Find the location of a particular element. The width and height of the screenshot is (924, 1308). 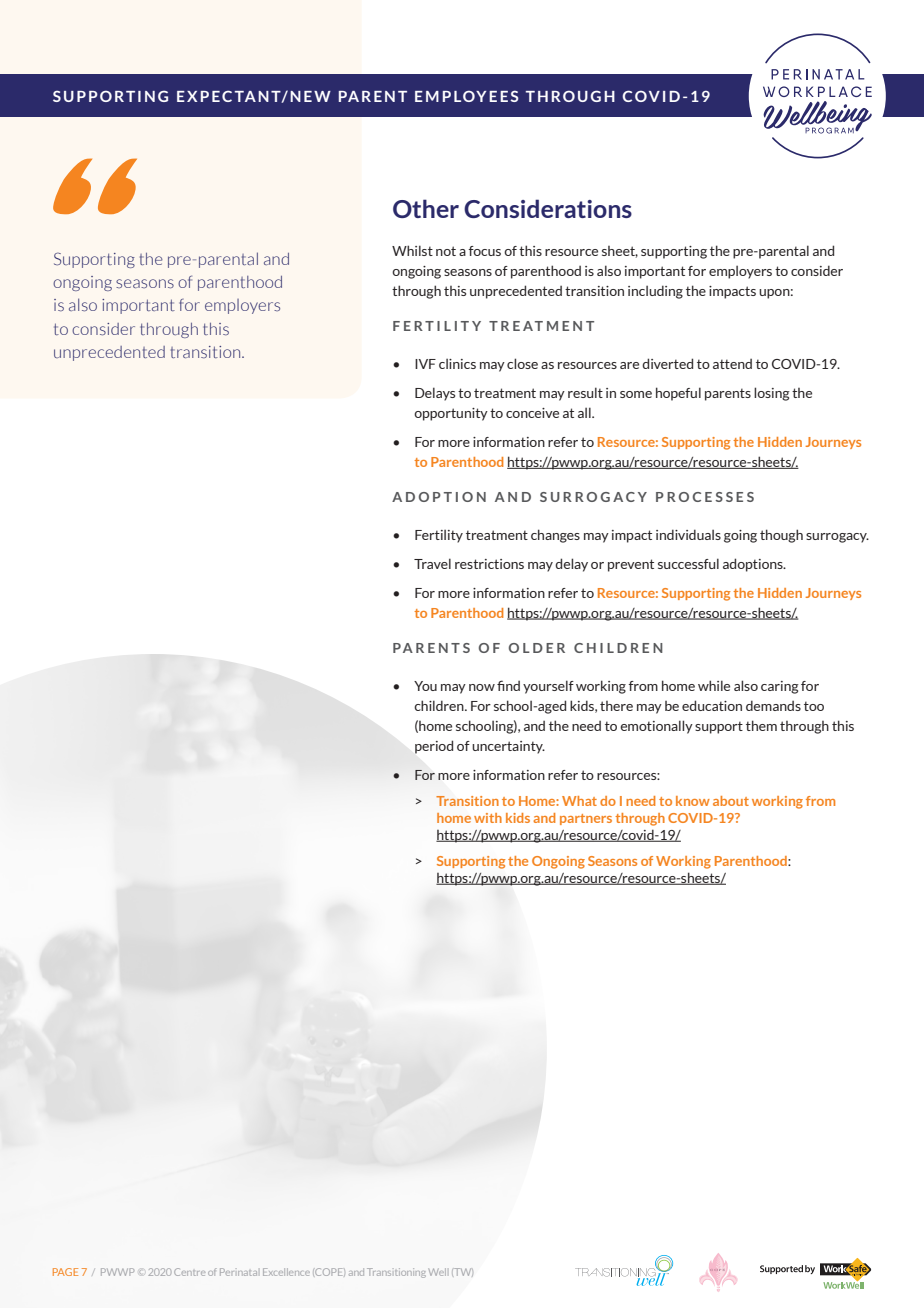

not is located at coordinates (446, 251).
